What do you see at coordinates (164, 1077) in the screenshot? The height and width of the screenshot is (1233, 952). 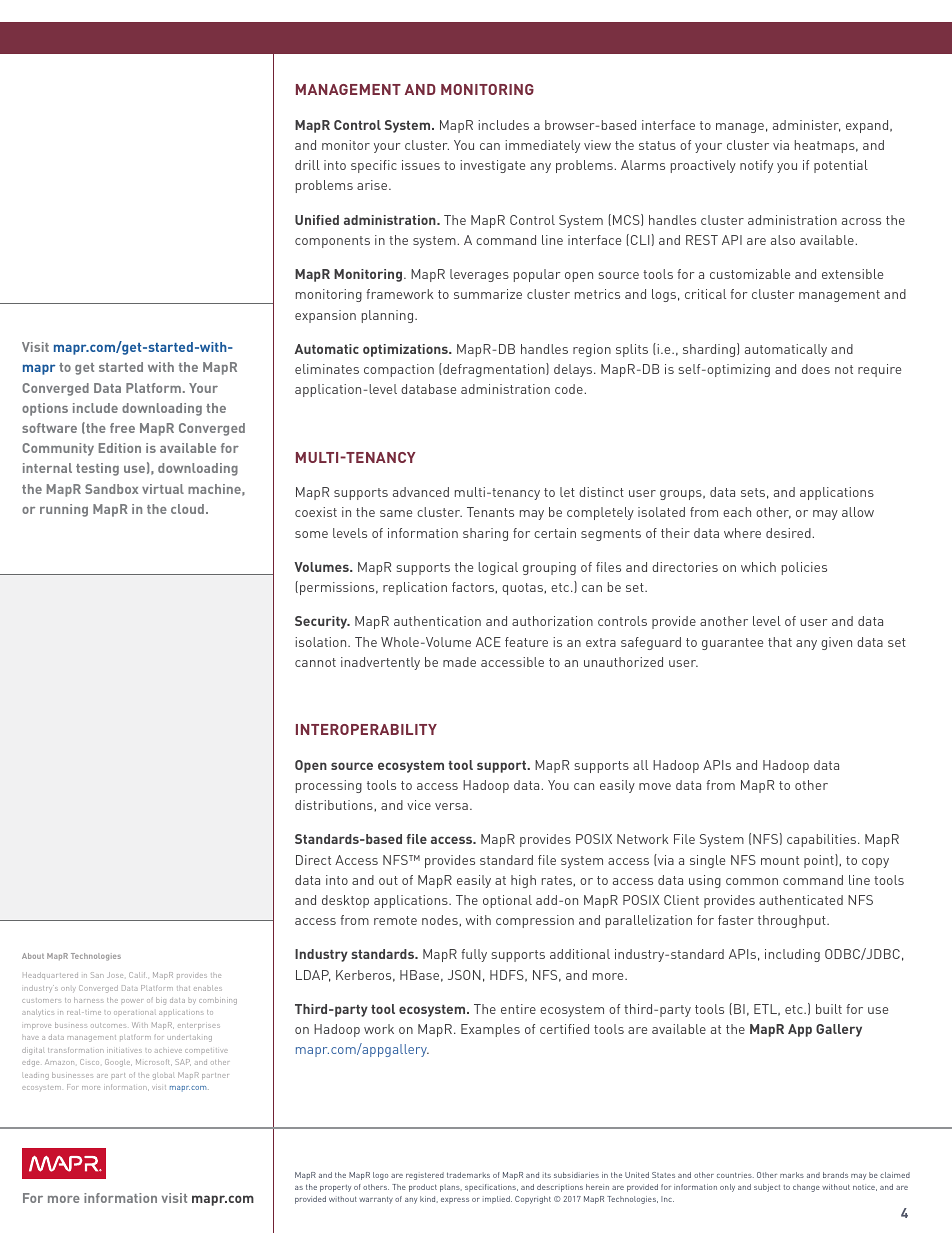 I see `global` at bounding box center [164, 1077].
